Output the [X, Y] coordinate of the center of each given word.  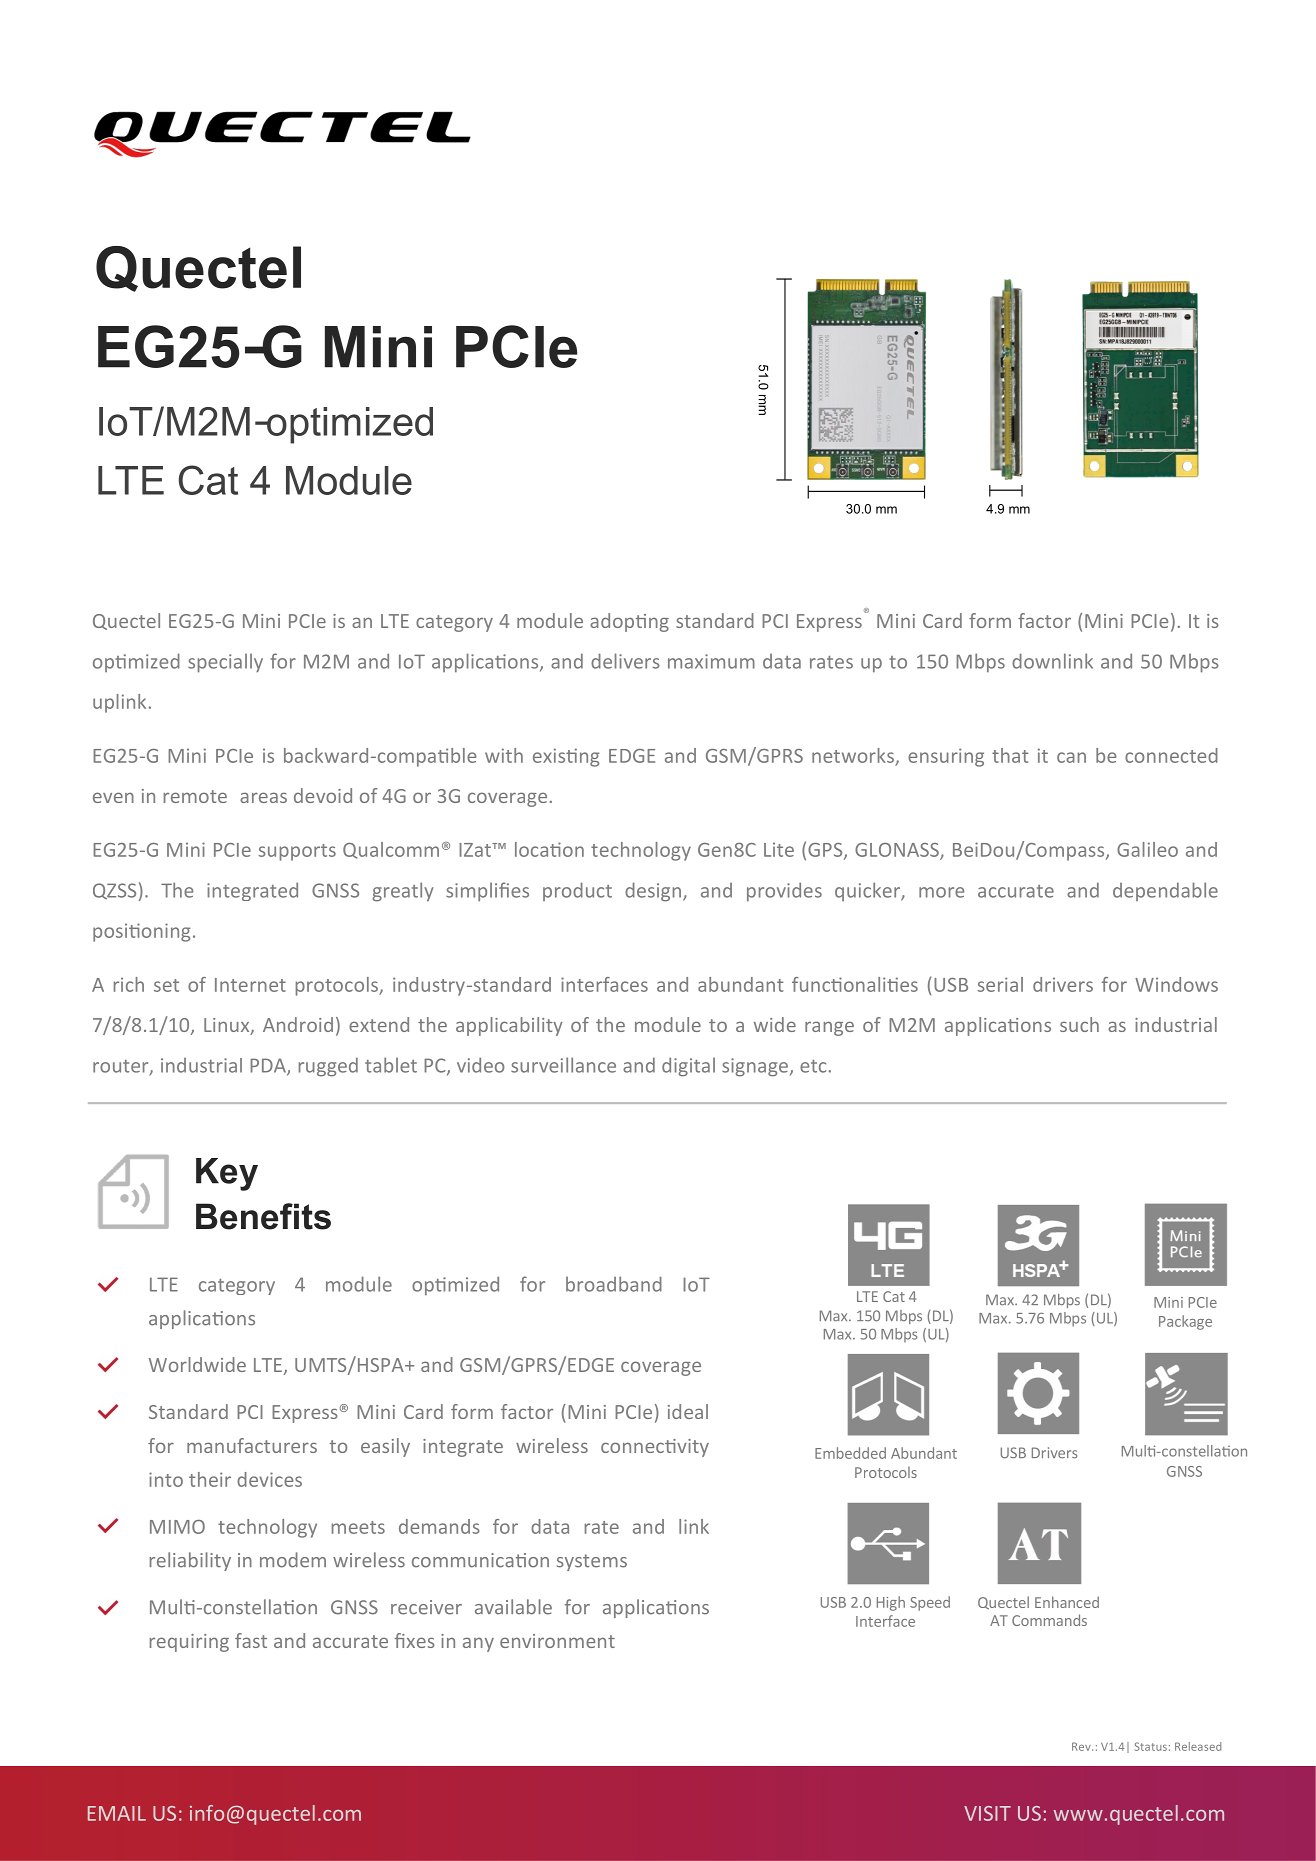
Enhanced [1067, 1602]
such [1079, 1024]
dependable [1165, 891]
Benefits [263, 1216]
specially [225, 663]
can [1071, 757]
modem [293, 1560]
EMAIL [117, 1813]
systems [592, 1562]
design [653, 892]
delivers [625, 661]
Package [1185, 1322]
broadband [614, 1284]
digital [688, 1067]
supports [297, 852]
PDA [269, 1066]
